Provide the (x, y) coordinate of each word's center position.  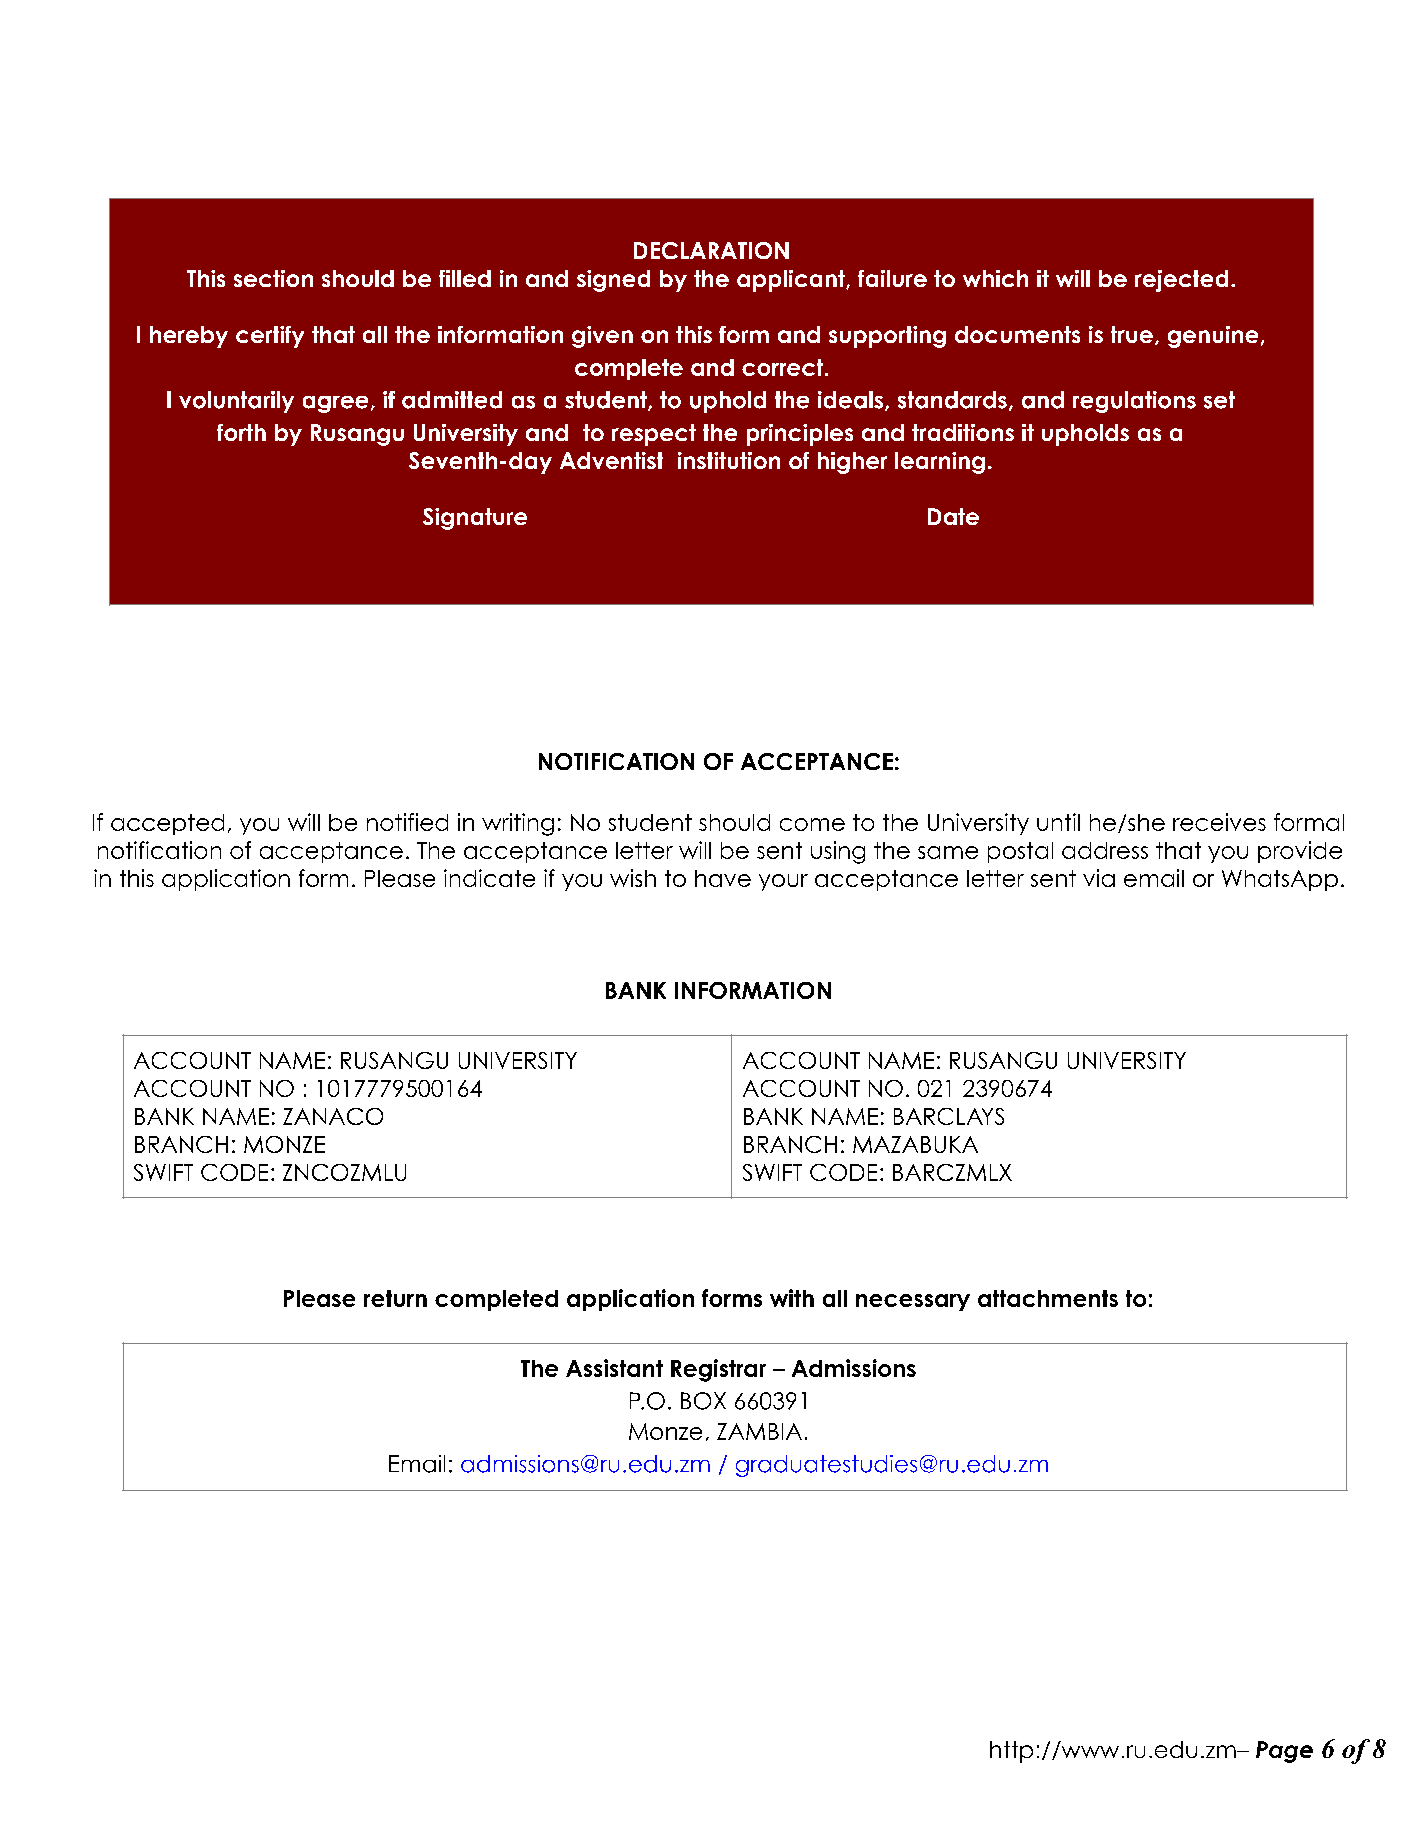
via (1099, 878)
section (273, 278)
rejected (1181, 281)
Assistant (614, 1368)
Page (1284, 1752)
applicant (792, 281)
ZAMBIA (759, 1431)
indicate (489, 878)
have (723, 878)
